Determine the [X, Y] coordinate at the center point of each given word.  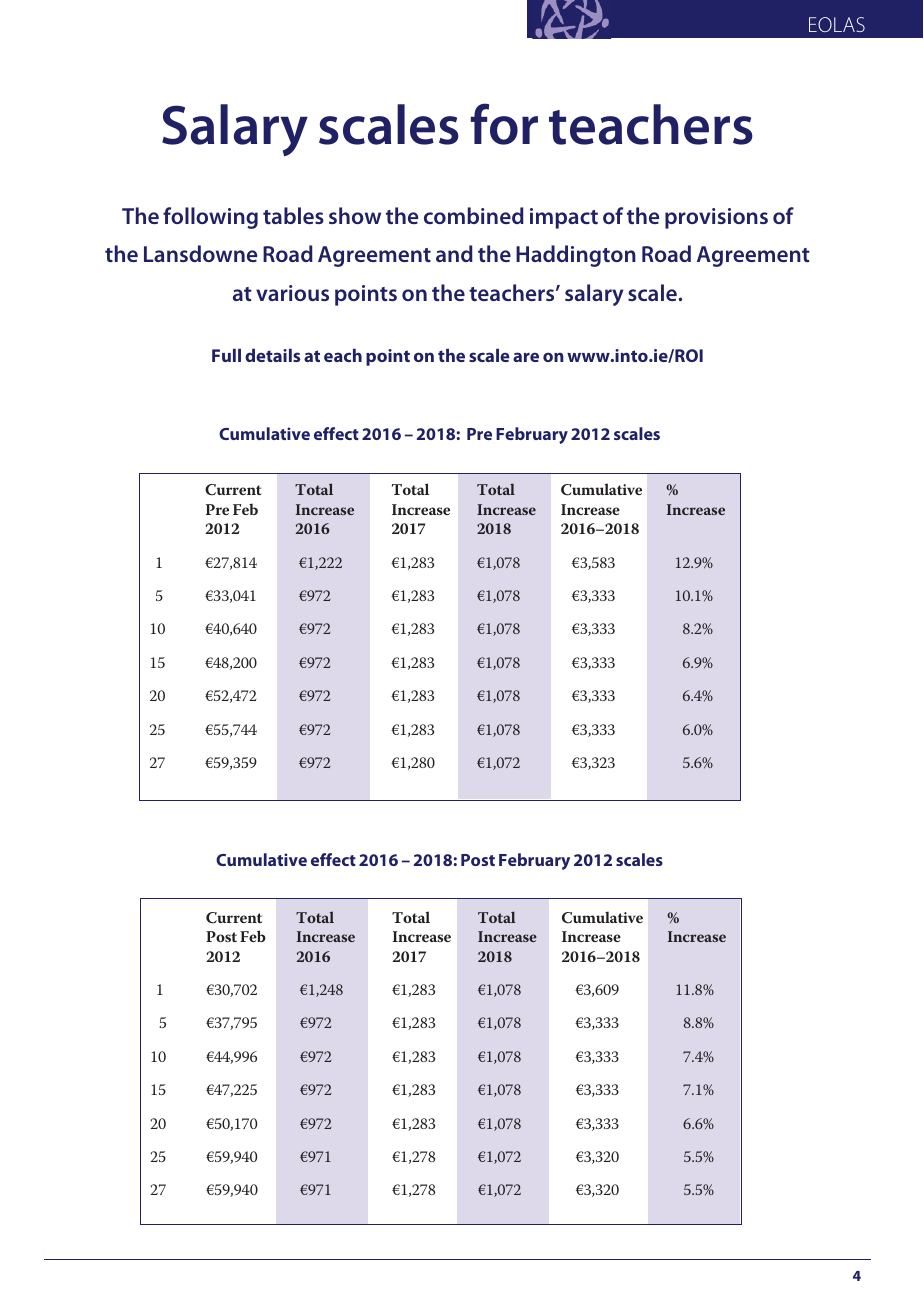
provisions [716, 218]
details [272, 355]
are [526, 357]
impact [564, 218]
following [210, 218]
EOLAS [837, 24]
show [355, 215]
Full [226, 355]
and [454, 253]
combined [474, 215]
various [292, 293]
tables [293, 215]
